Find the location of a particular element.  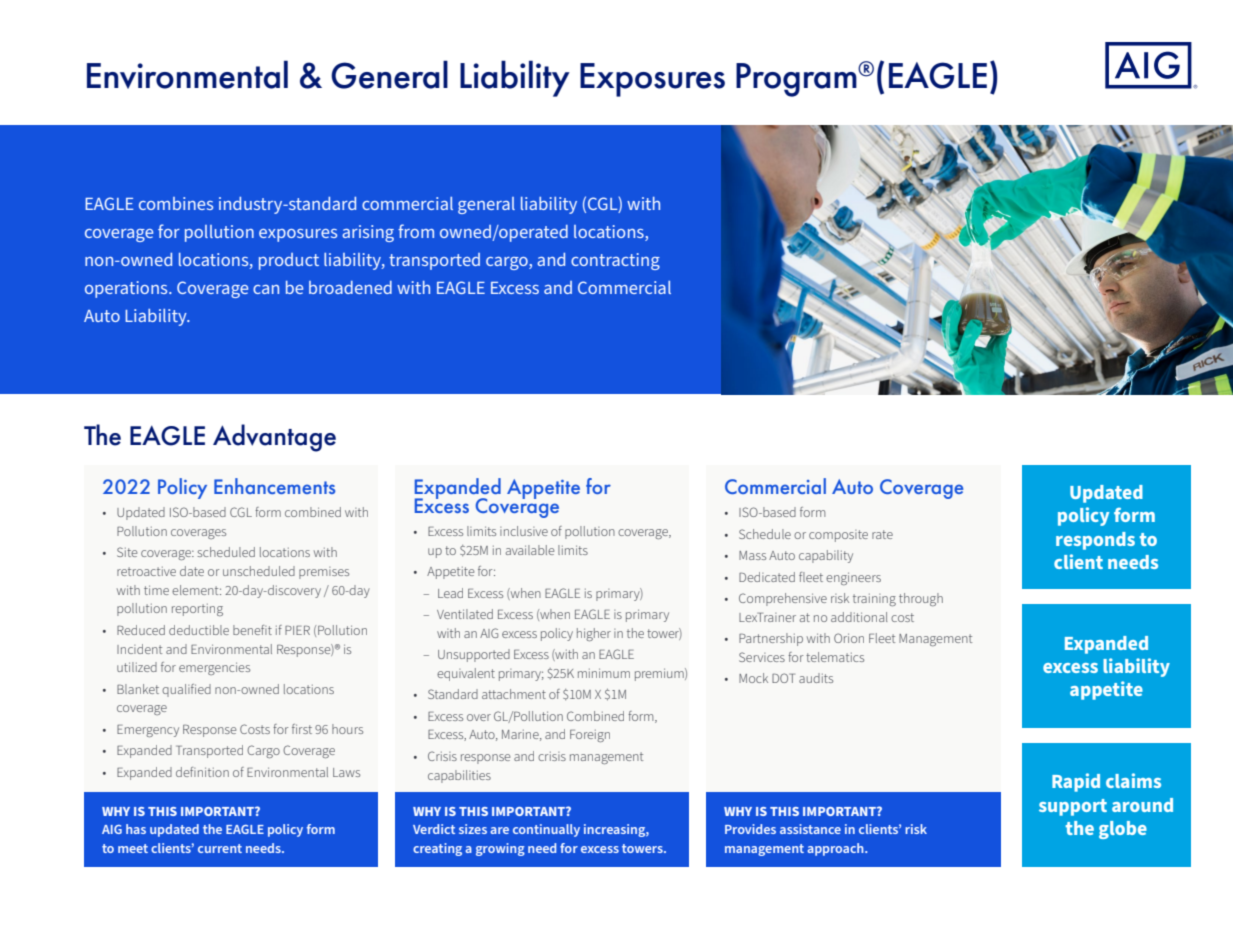

Enhancements is located at coordinates (274, 486).
